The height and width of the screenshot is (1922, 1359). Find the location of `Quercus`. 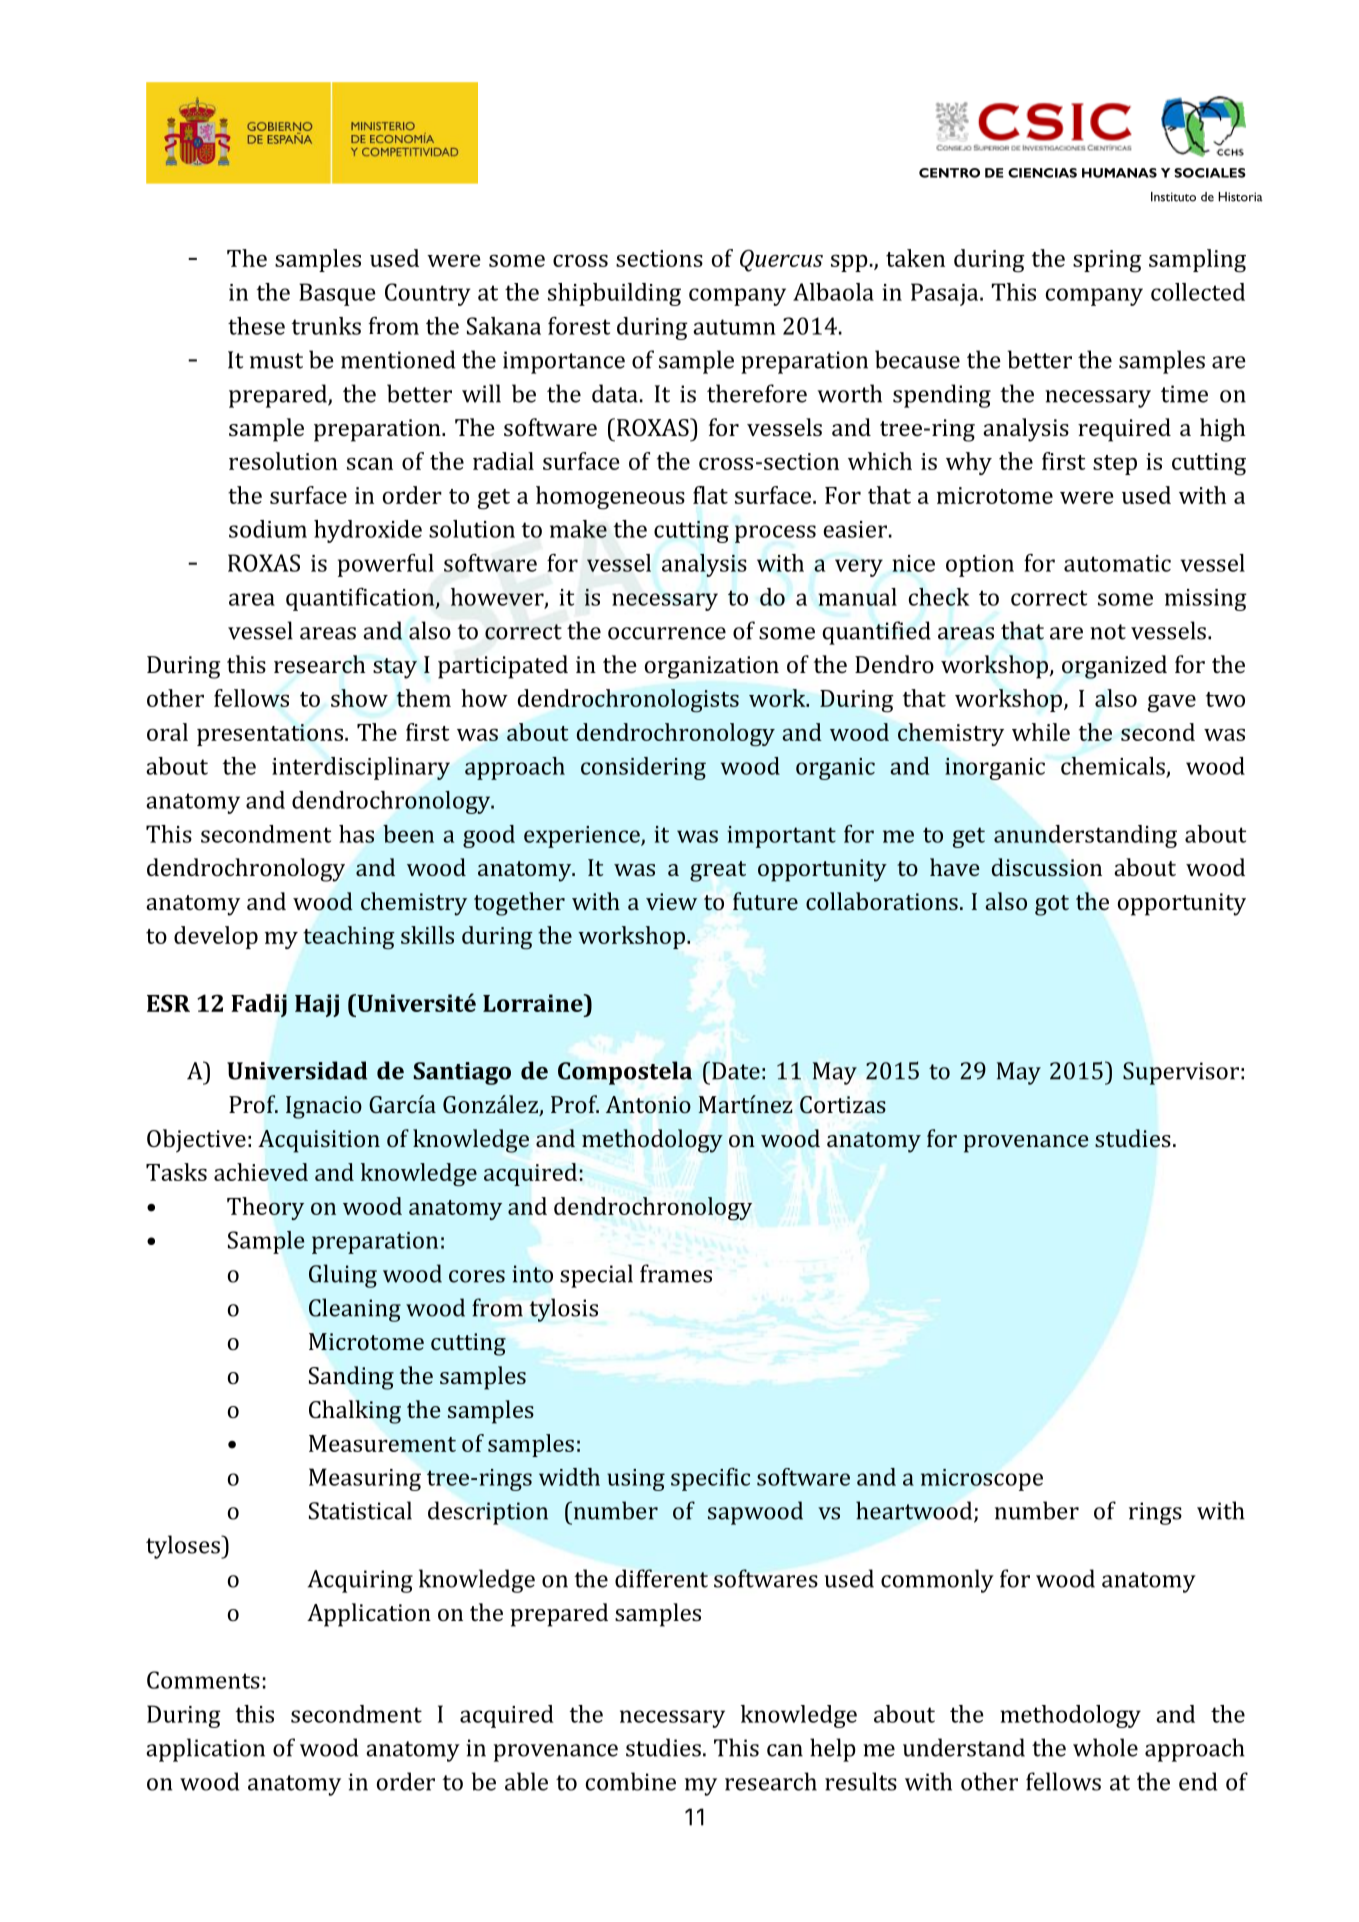

Quercus is located at coordinates (781, 260).
